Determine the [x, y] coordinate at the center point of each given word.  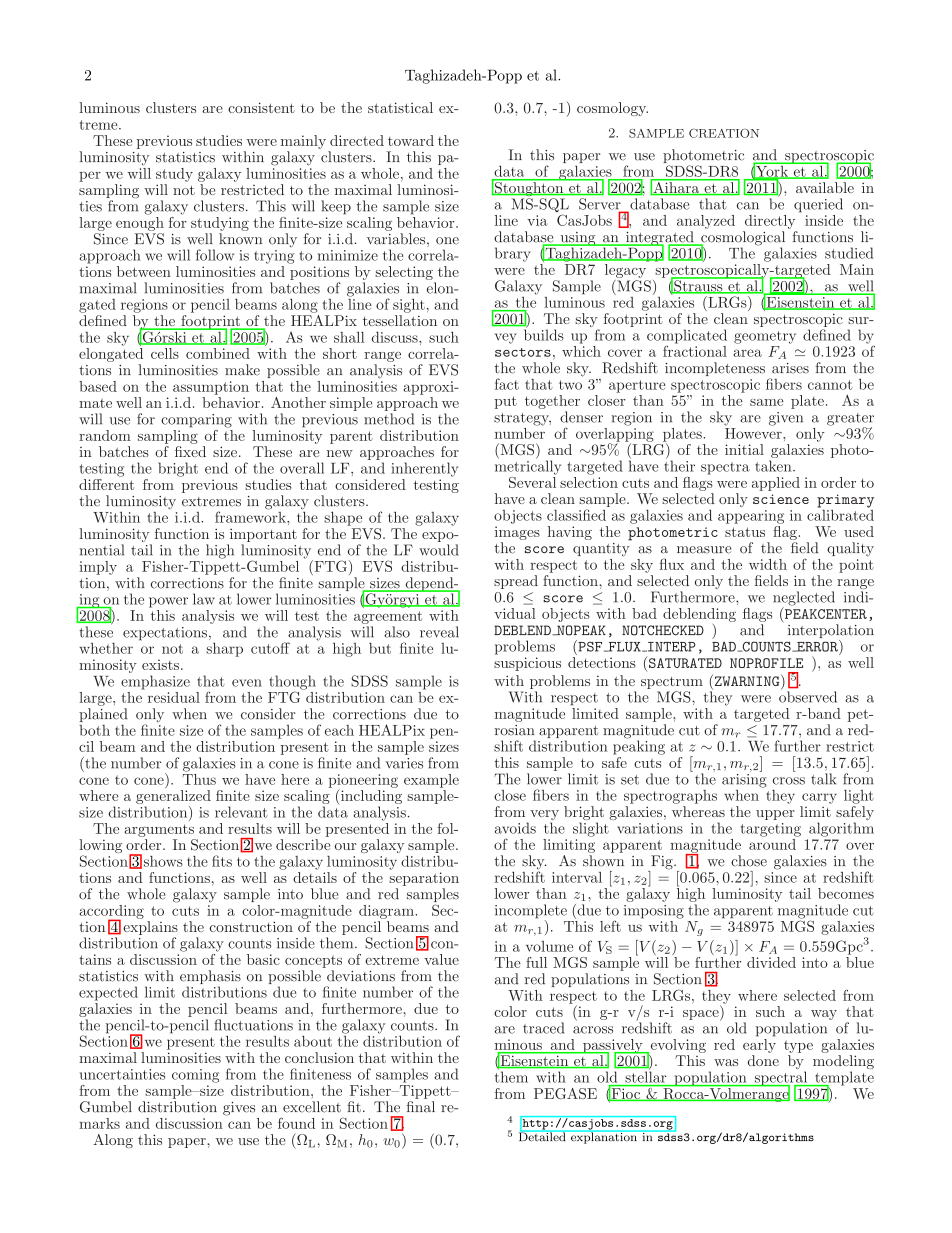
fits [222, 861]
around [773, 843]
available [825, 187]
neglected [804, 599]
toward [411, 140]
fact [507, 384]
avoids [515, 828]
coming [195, 1076]
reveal [439, 632]
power [168, 602]
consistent [261, 107]
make [242, 370]
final [420, 1107]
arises [790, 368]
